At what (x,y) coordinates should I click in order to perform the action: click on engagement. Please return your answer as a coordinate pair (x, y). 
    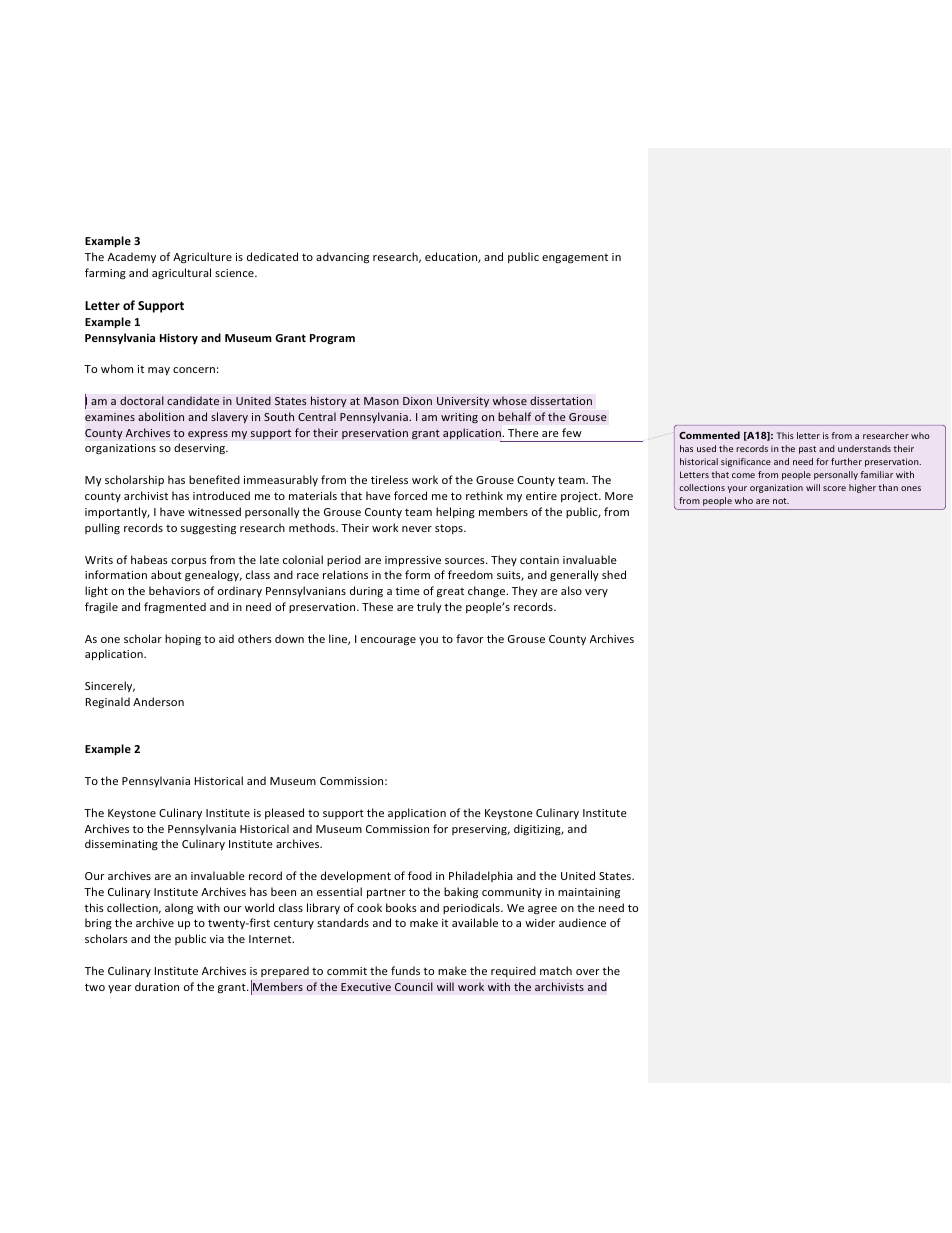
    Looking at the image, I should click on (575, 259).
